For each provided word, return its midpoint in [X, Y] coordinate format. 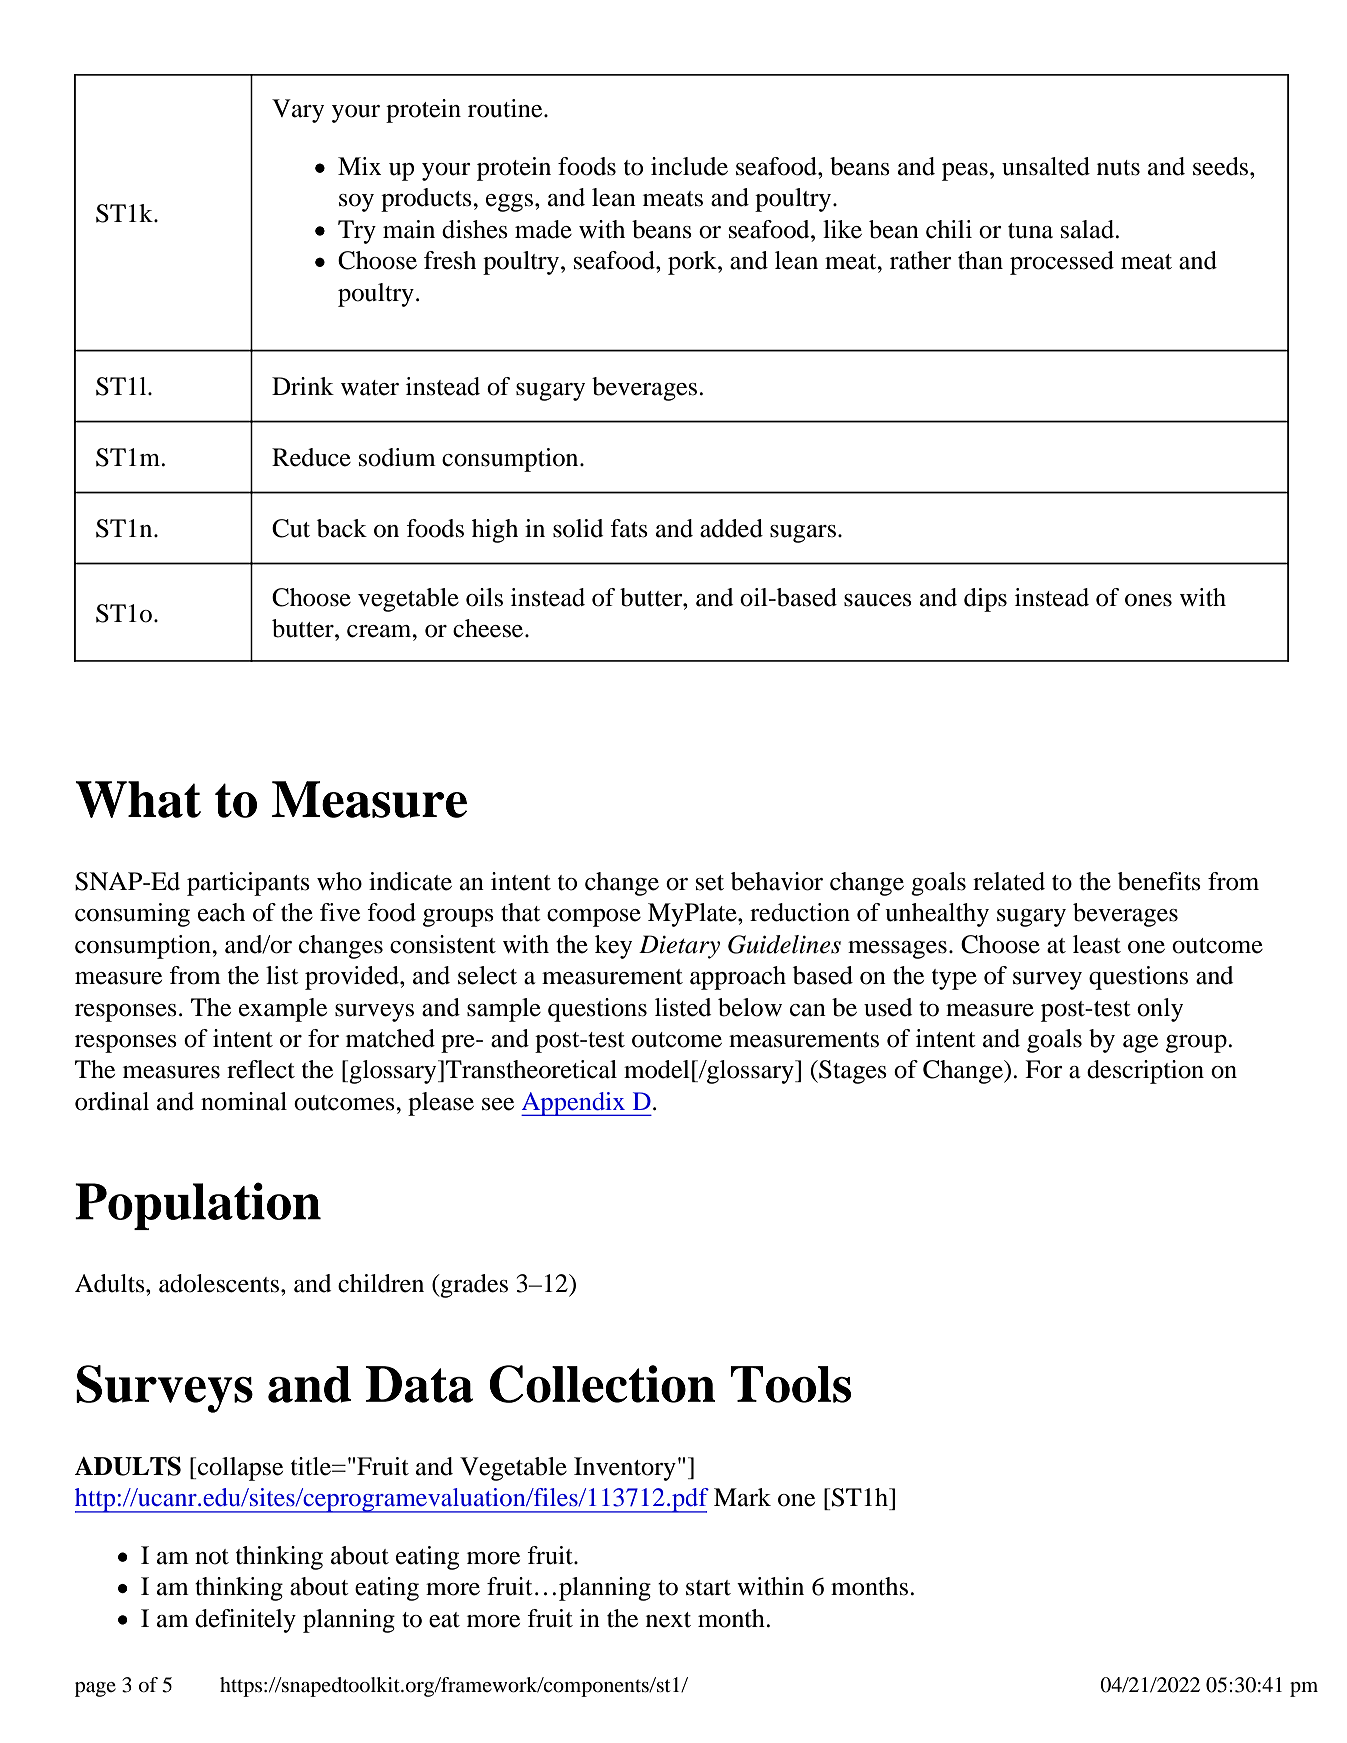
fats [629, 528]
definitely [245, 1621]
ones [1148, 600]
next [668, 1620]
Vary [298, 111]
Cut [291, 528]
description [1145, 1072]
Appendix [574, 1104]
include [689, 166]
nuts [1118, 168]
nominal [244, 1101]
